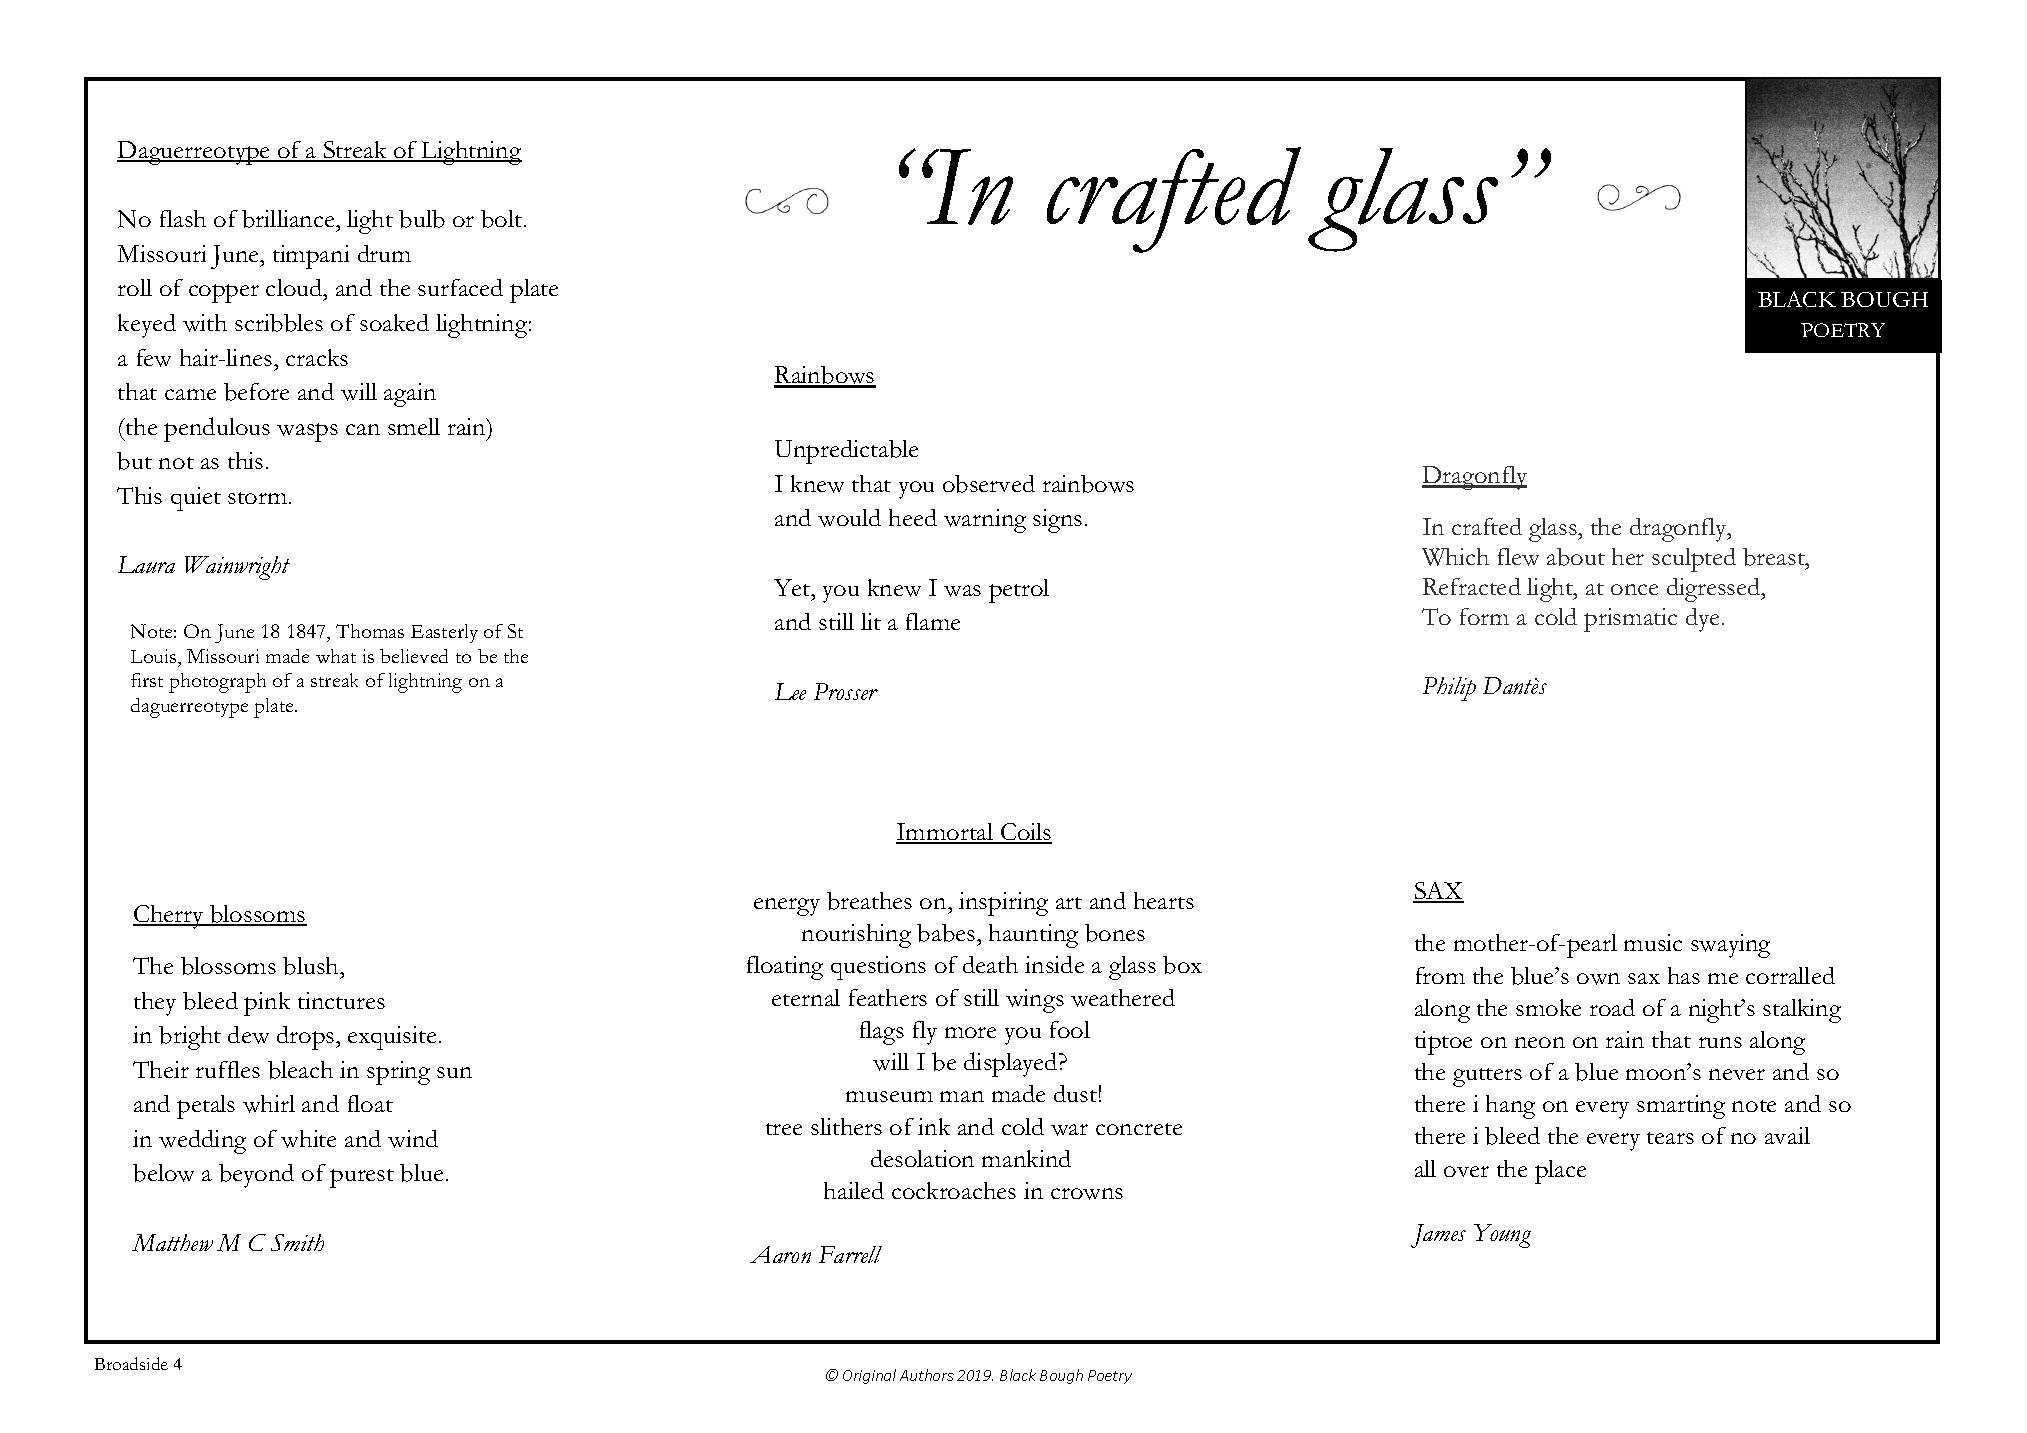 The image size is (2027, 1433). Describe the element at coordinates (297, 1242) in the page. I see `Smith` at that location.
